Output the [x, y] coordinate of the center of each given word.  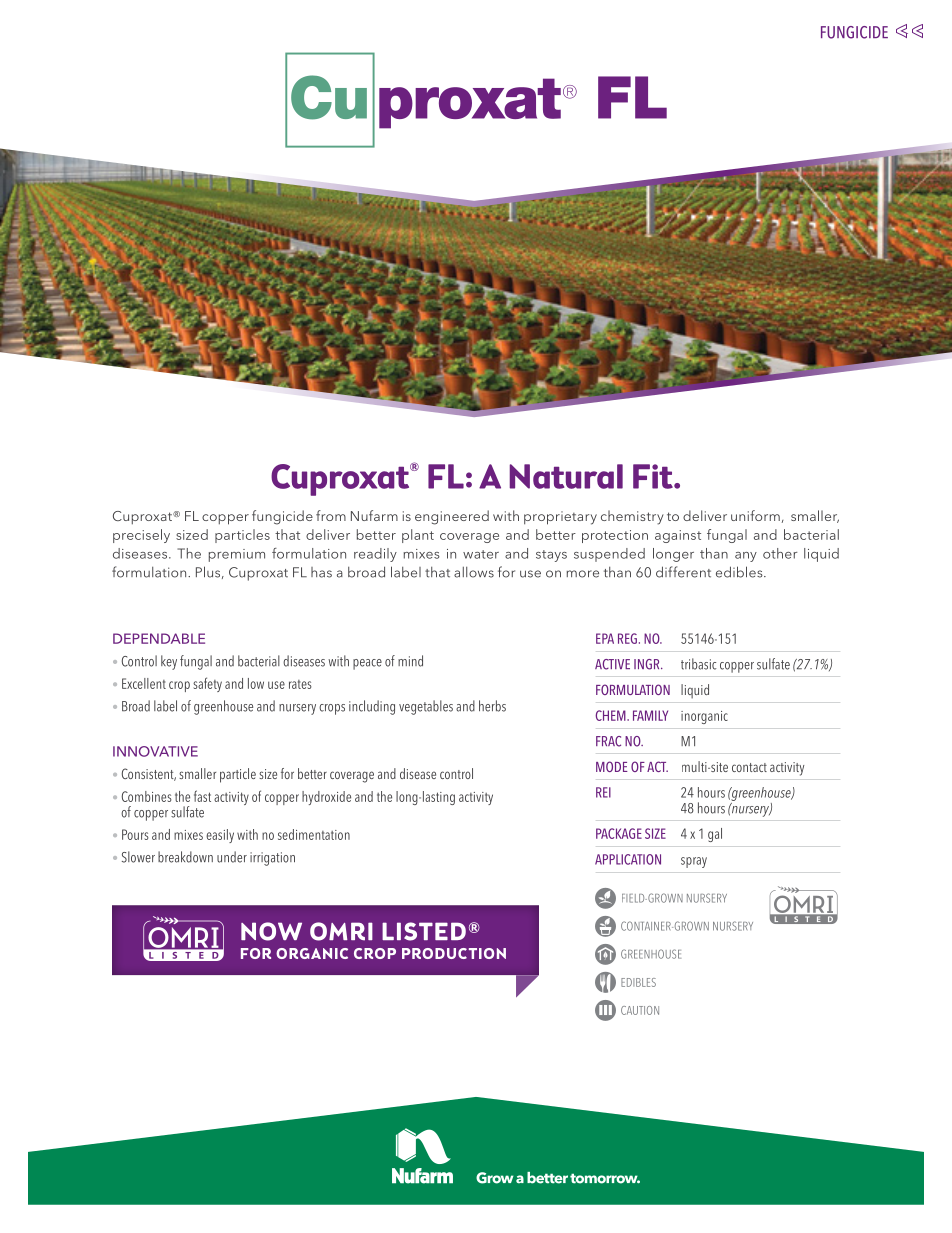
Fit [654, 476]
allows [474, 572]
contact [749, 767]
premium [237, 555]
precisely [141, 536]
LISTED [424, 931]
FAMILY [650, 715]
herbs [492, 706]
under [232, 857]
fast [202, 796]
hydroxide [326, 798]
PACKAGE [619, 833]
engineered [452, 517]
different [683, 572]
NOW [271, 931]
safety [207, 684]
